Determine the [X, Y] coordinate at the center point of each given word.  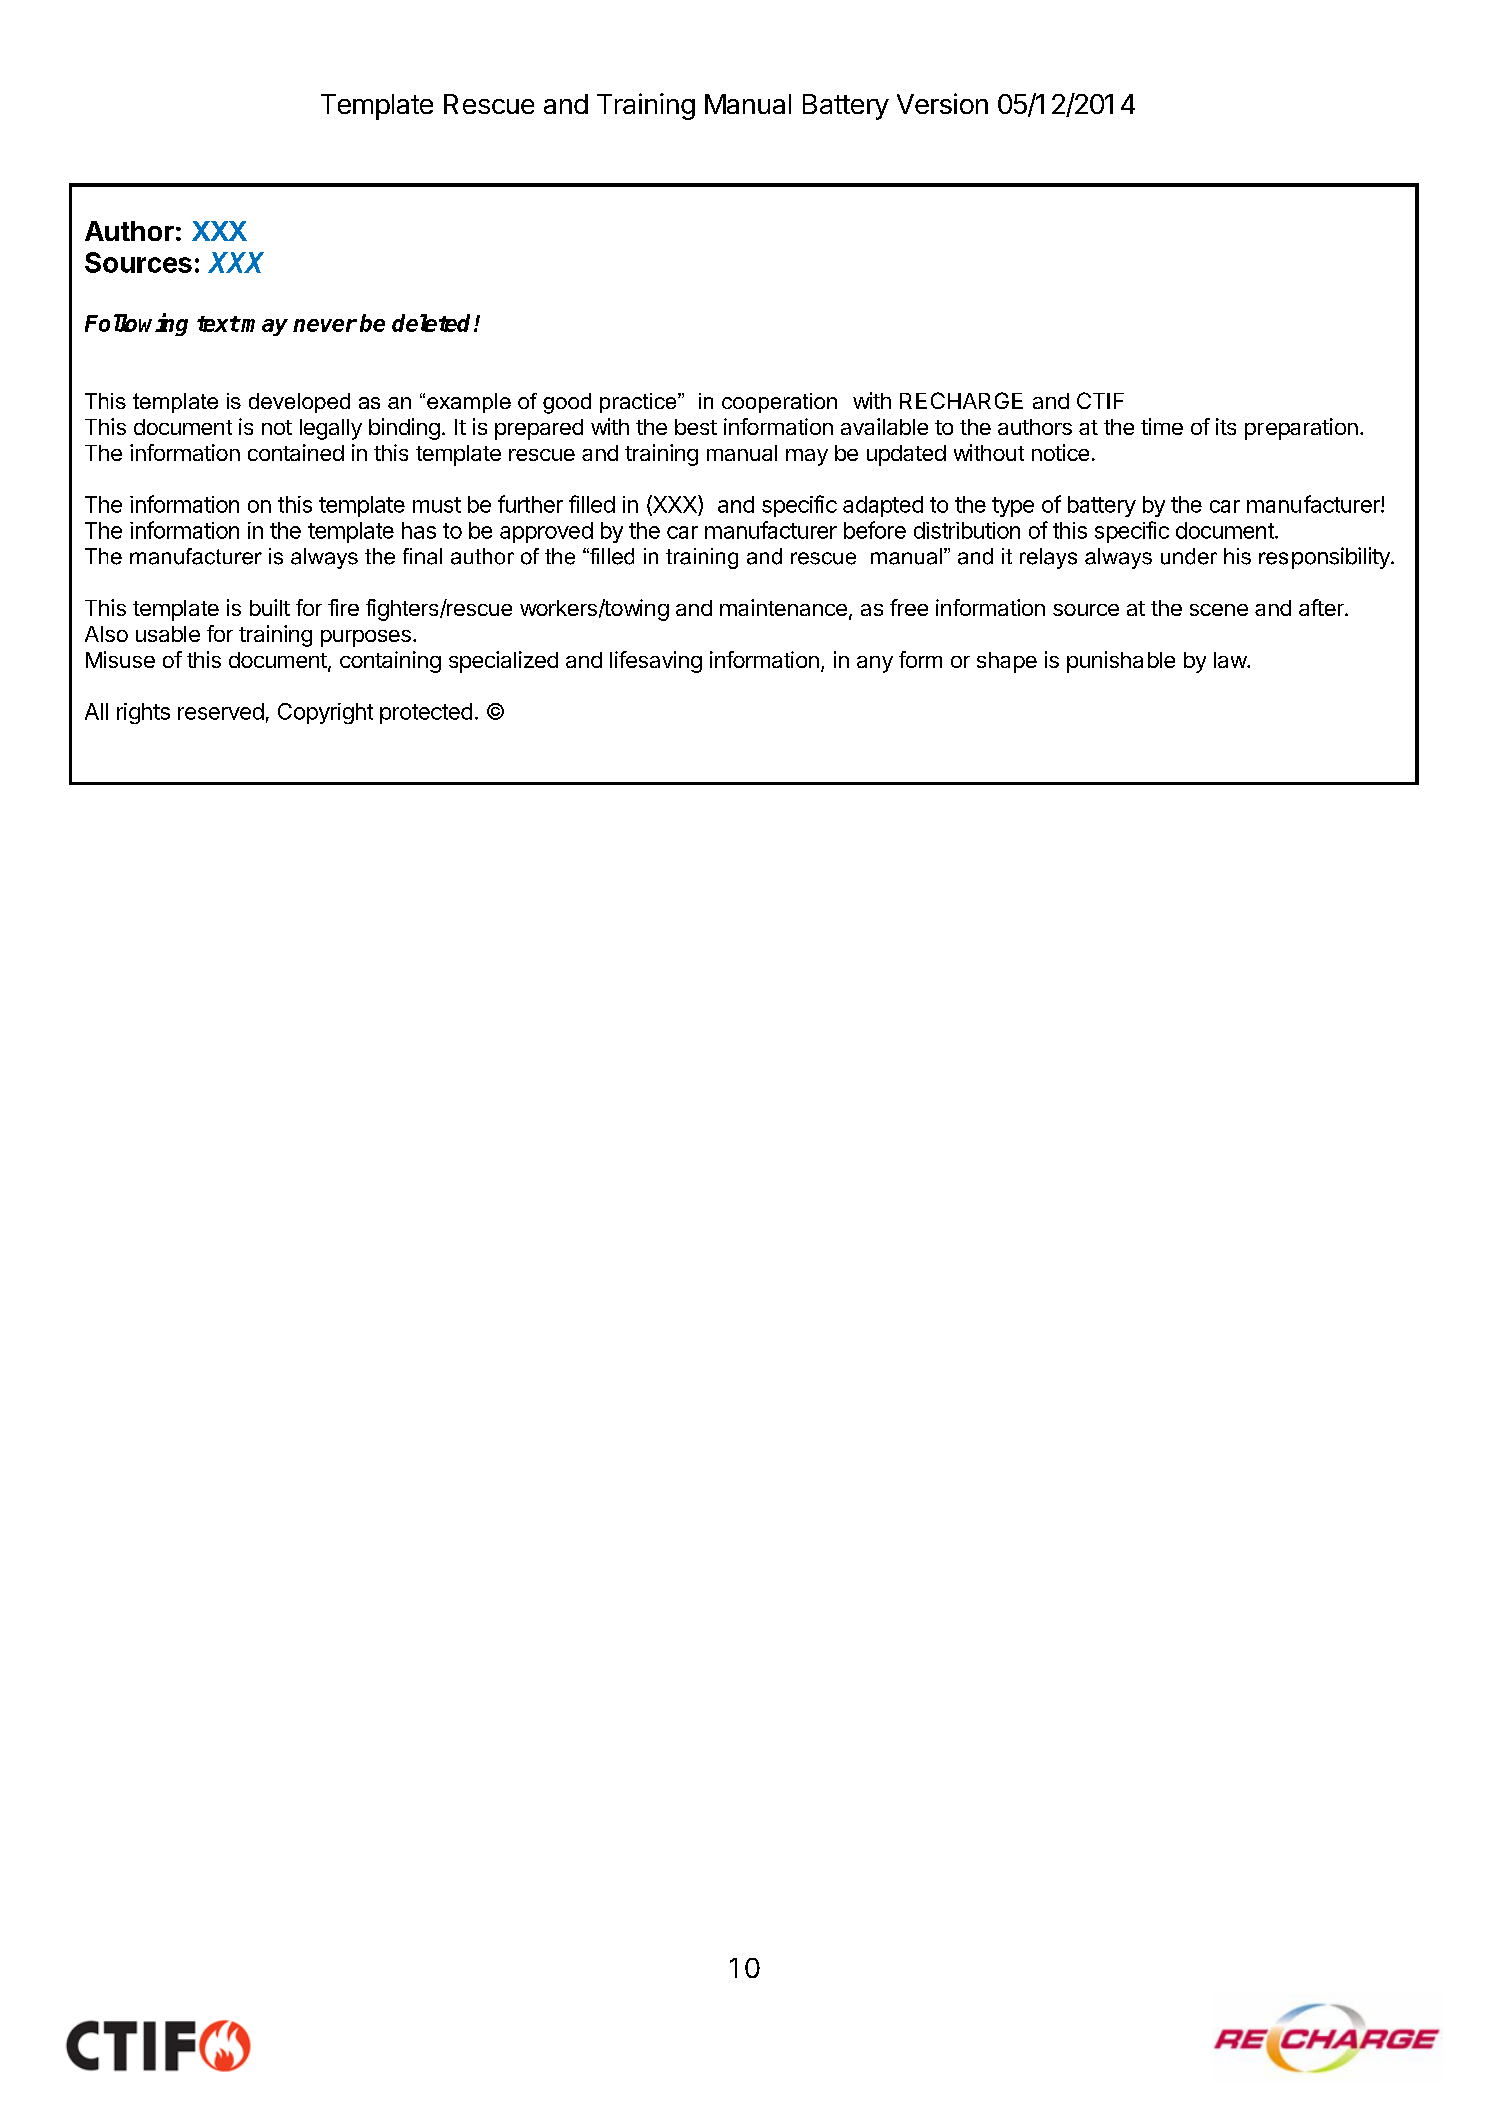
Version [942, 103]
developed [299, 403]
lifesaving [656, 662]
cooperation [779, 403]
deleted [433, 323]
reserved [221, 711]
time [1162, 426]
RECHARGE [961, 400]
